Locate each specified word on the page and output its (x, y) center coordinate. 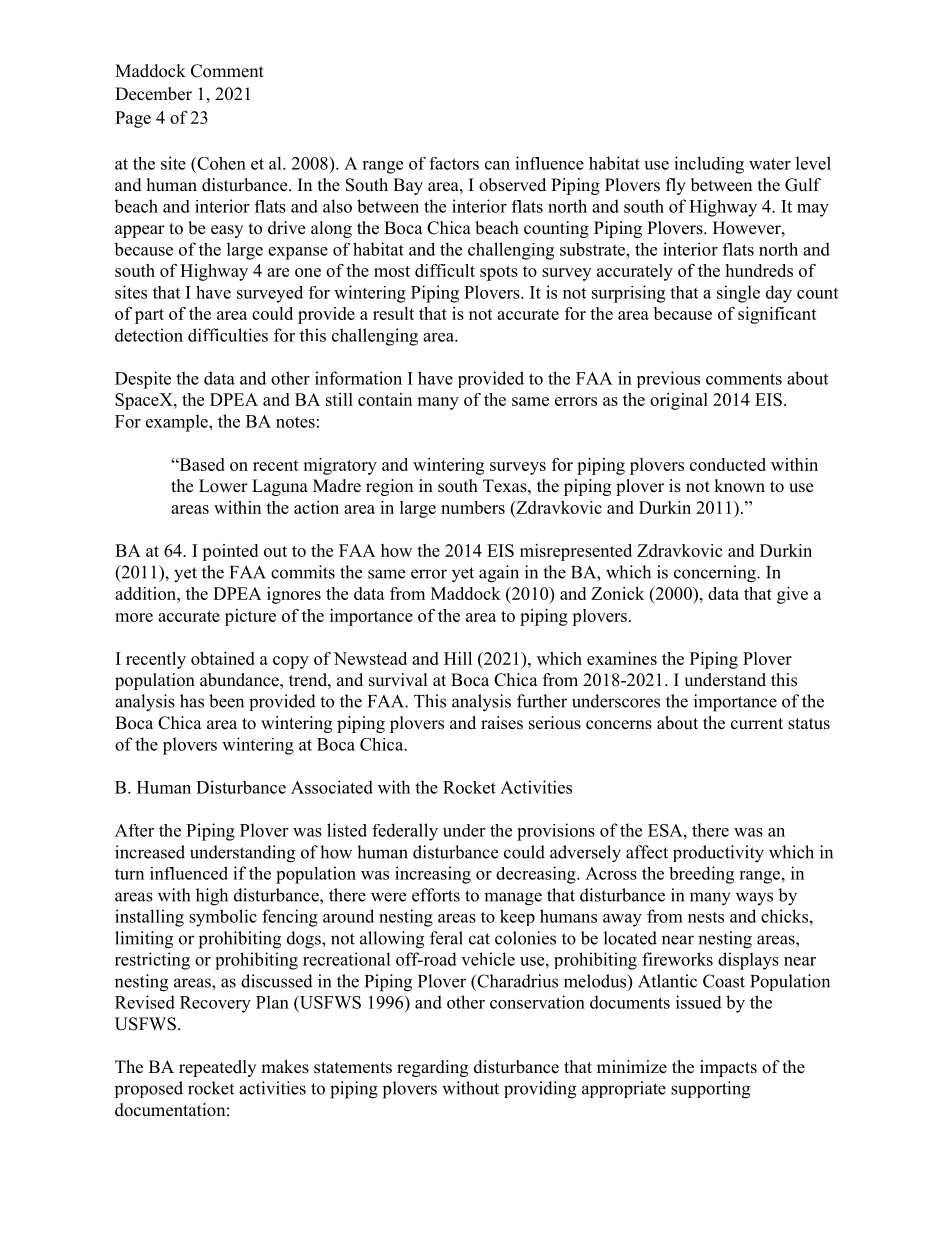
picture (250, 617)
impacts (728, 1068)
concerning (716, 574)
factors (454, 163)
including (709, 165)
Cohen (220, 163)
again (499, 574)
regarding (432, 1068)
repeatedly (217, 1068)
